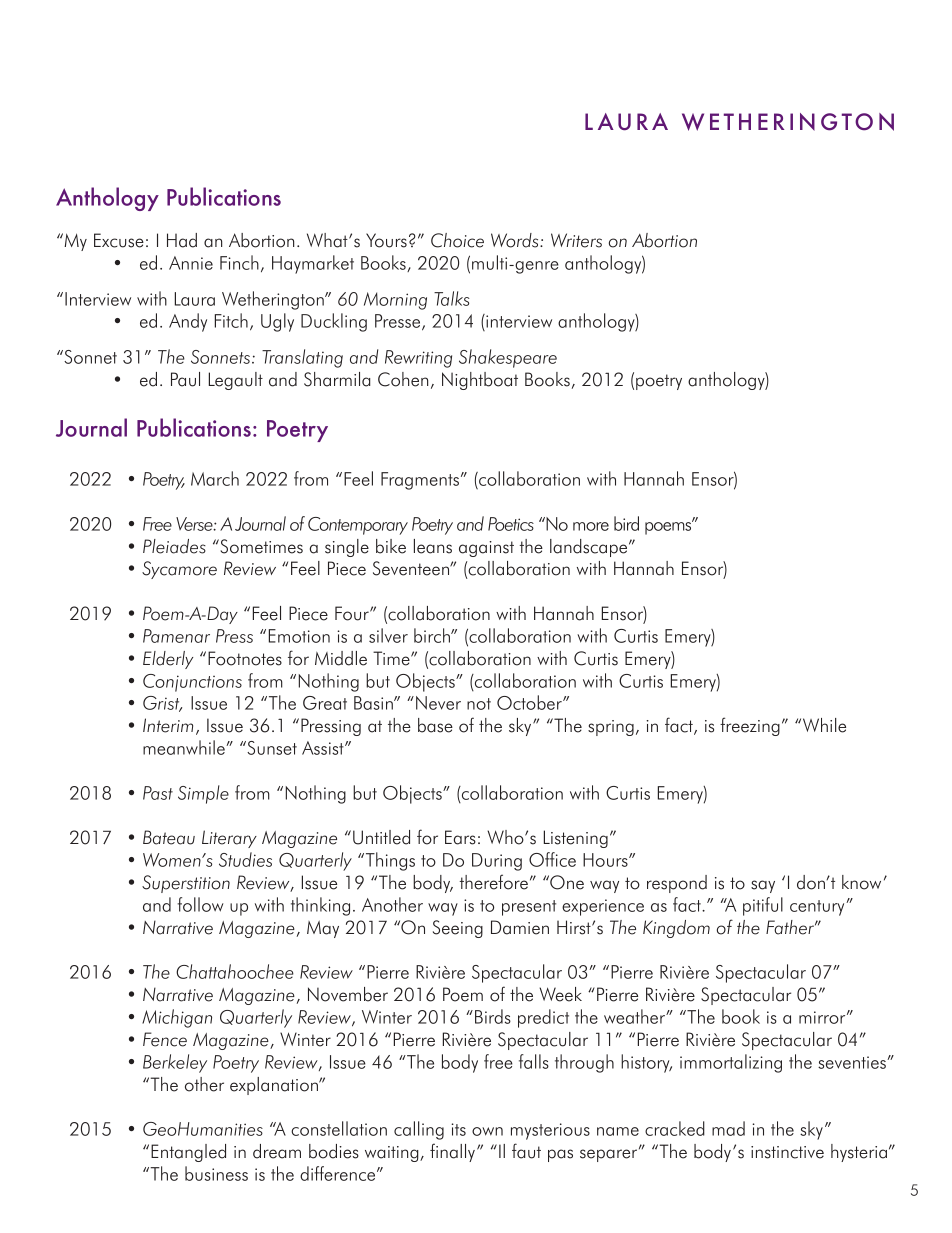  Describe the element at coordinates (215, 478) in the page. I see `March` at that location.
